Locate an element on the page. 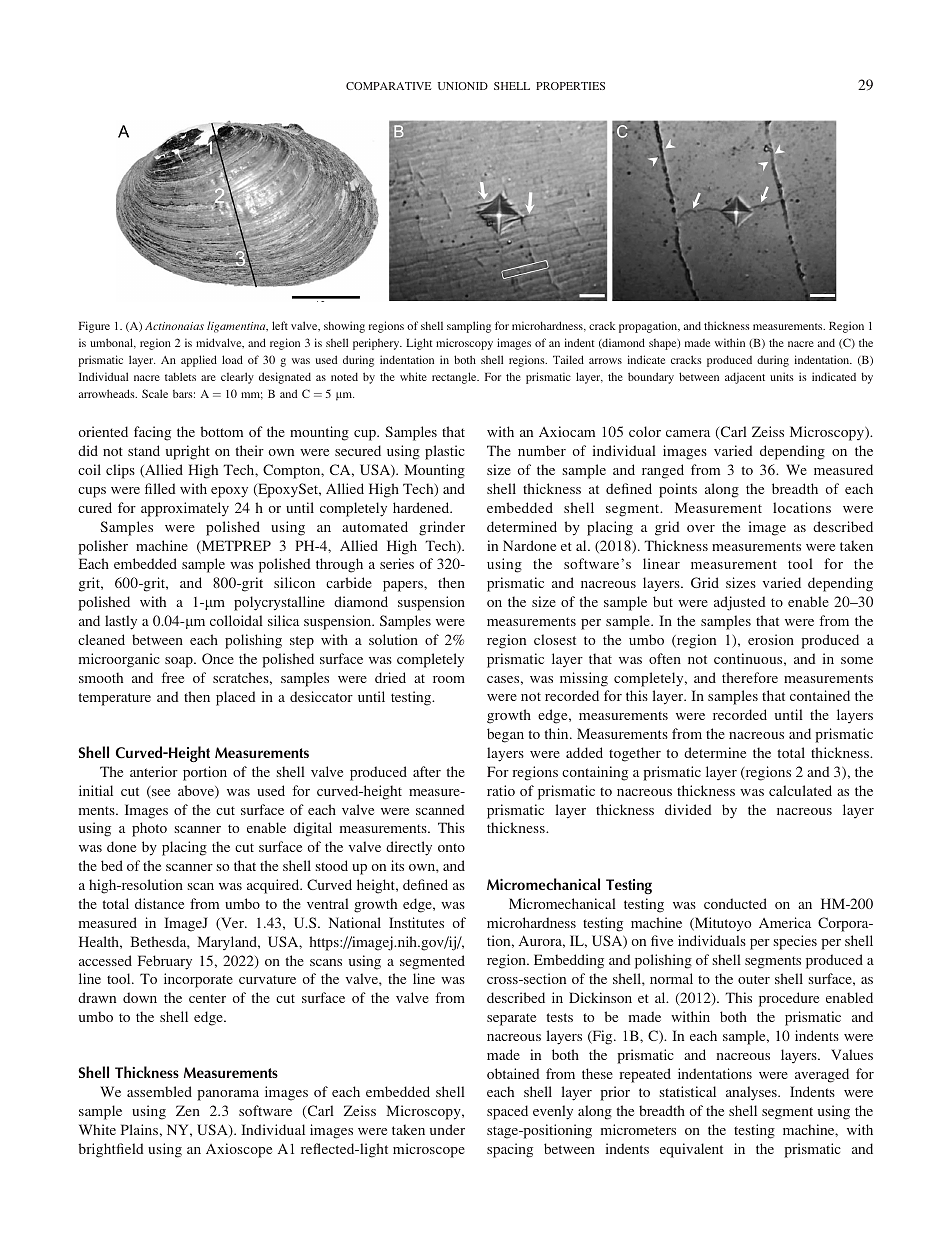 The height and width of the document is (1233, 952). papers is located at coordinates (404, 586).
